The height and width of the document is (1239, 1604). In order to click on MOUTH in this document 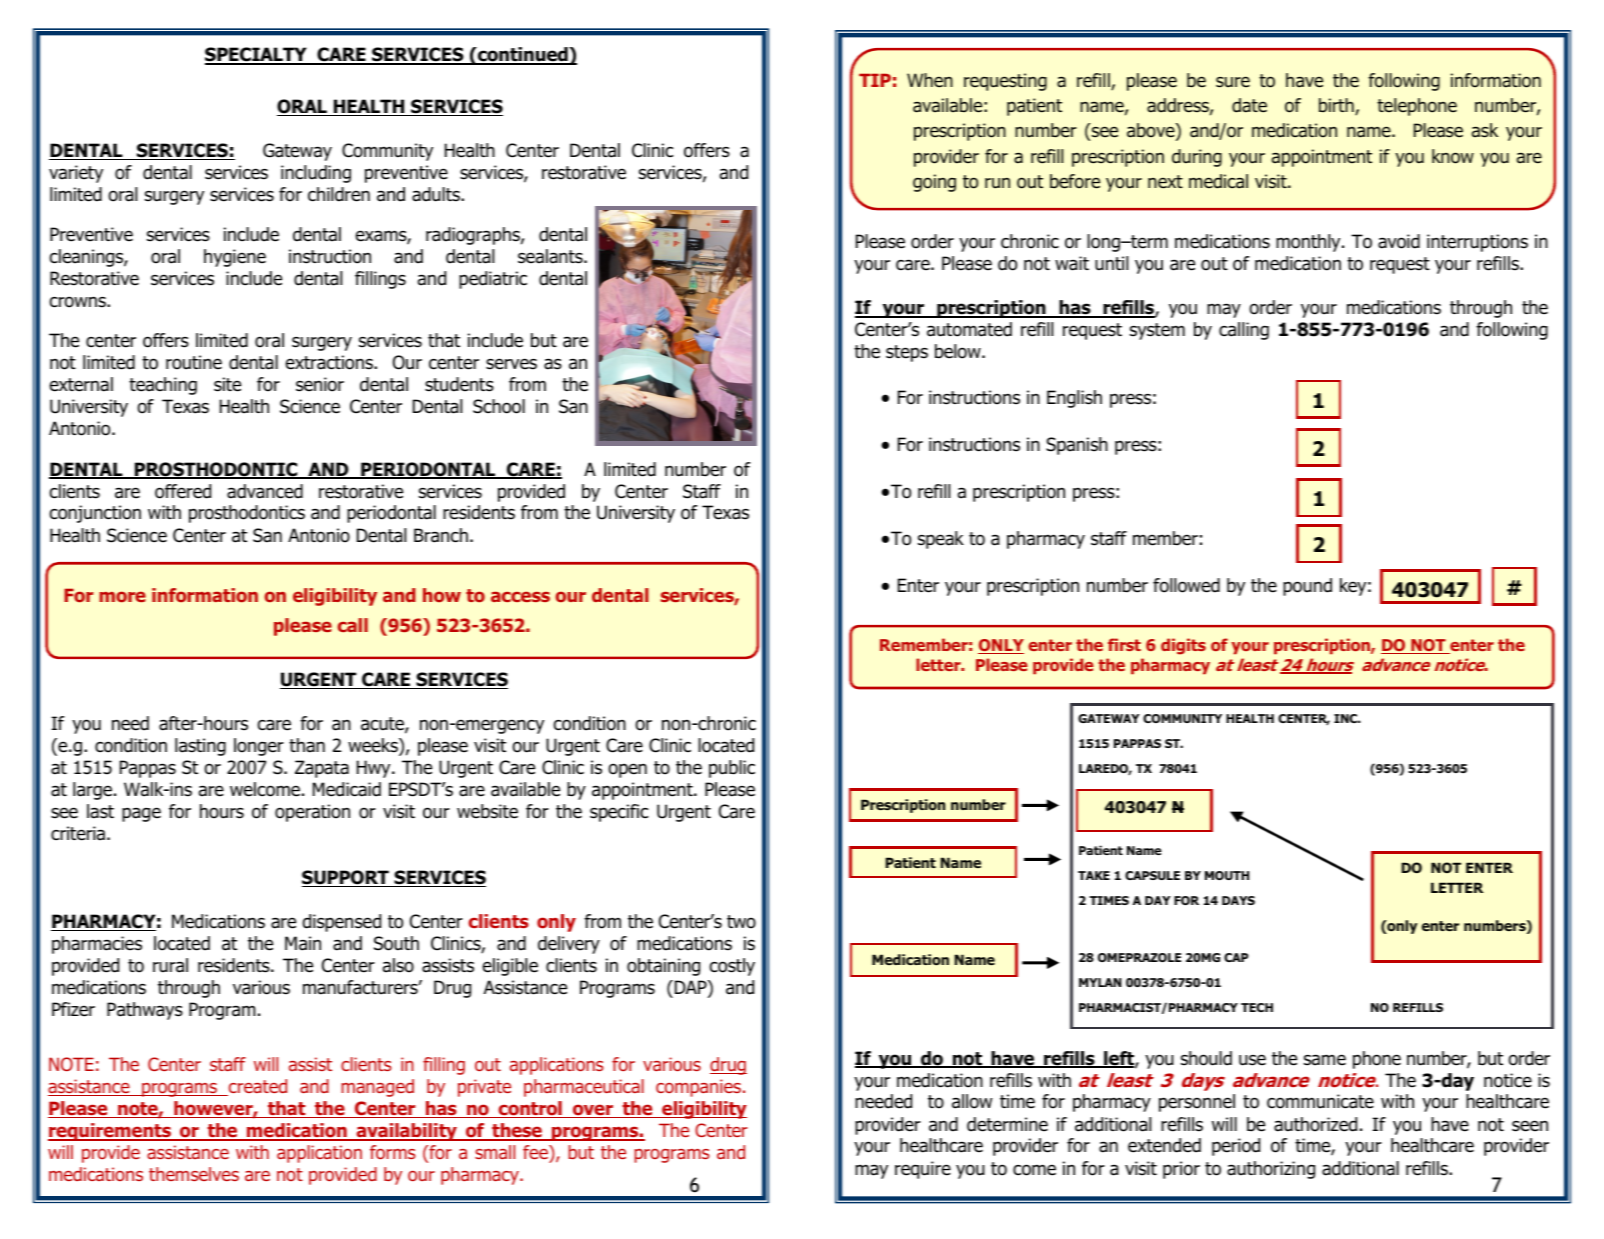, I will do `click(1227, 875)`.
